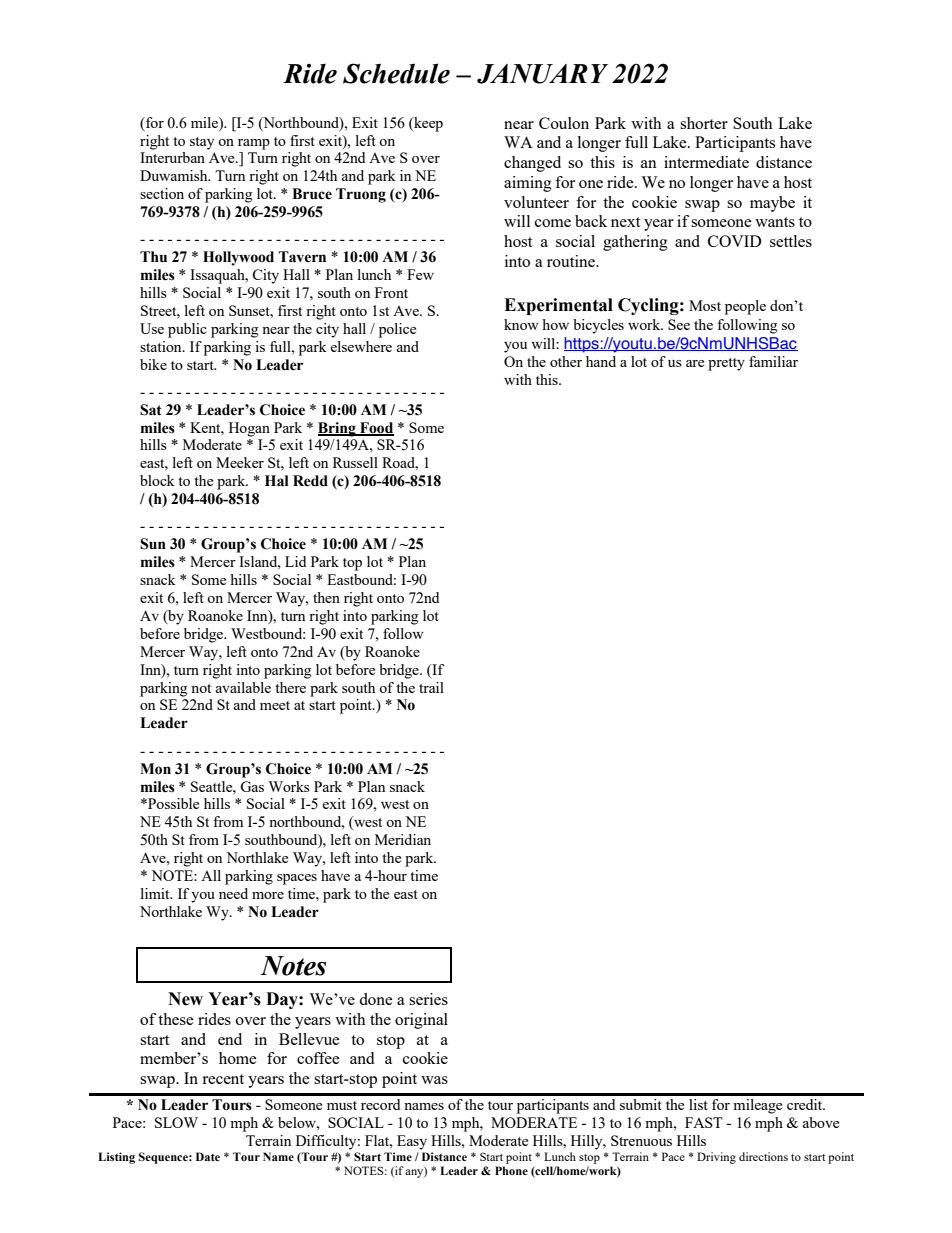 The image size is (952, 1233). Describe the element at coordinates (208, 1156) in the screenshot. I see `Date` at that location.
